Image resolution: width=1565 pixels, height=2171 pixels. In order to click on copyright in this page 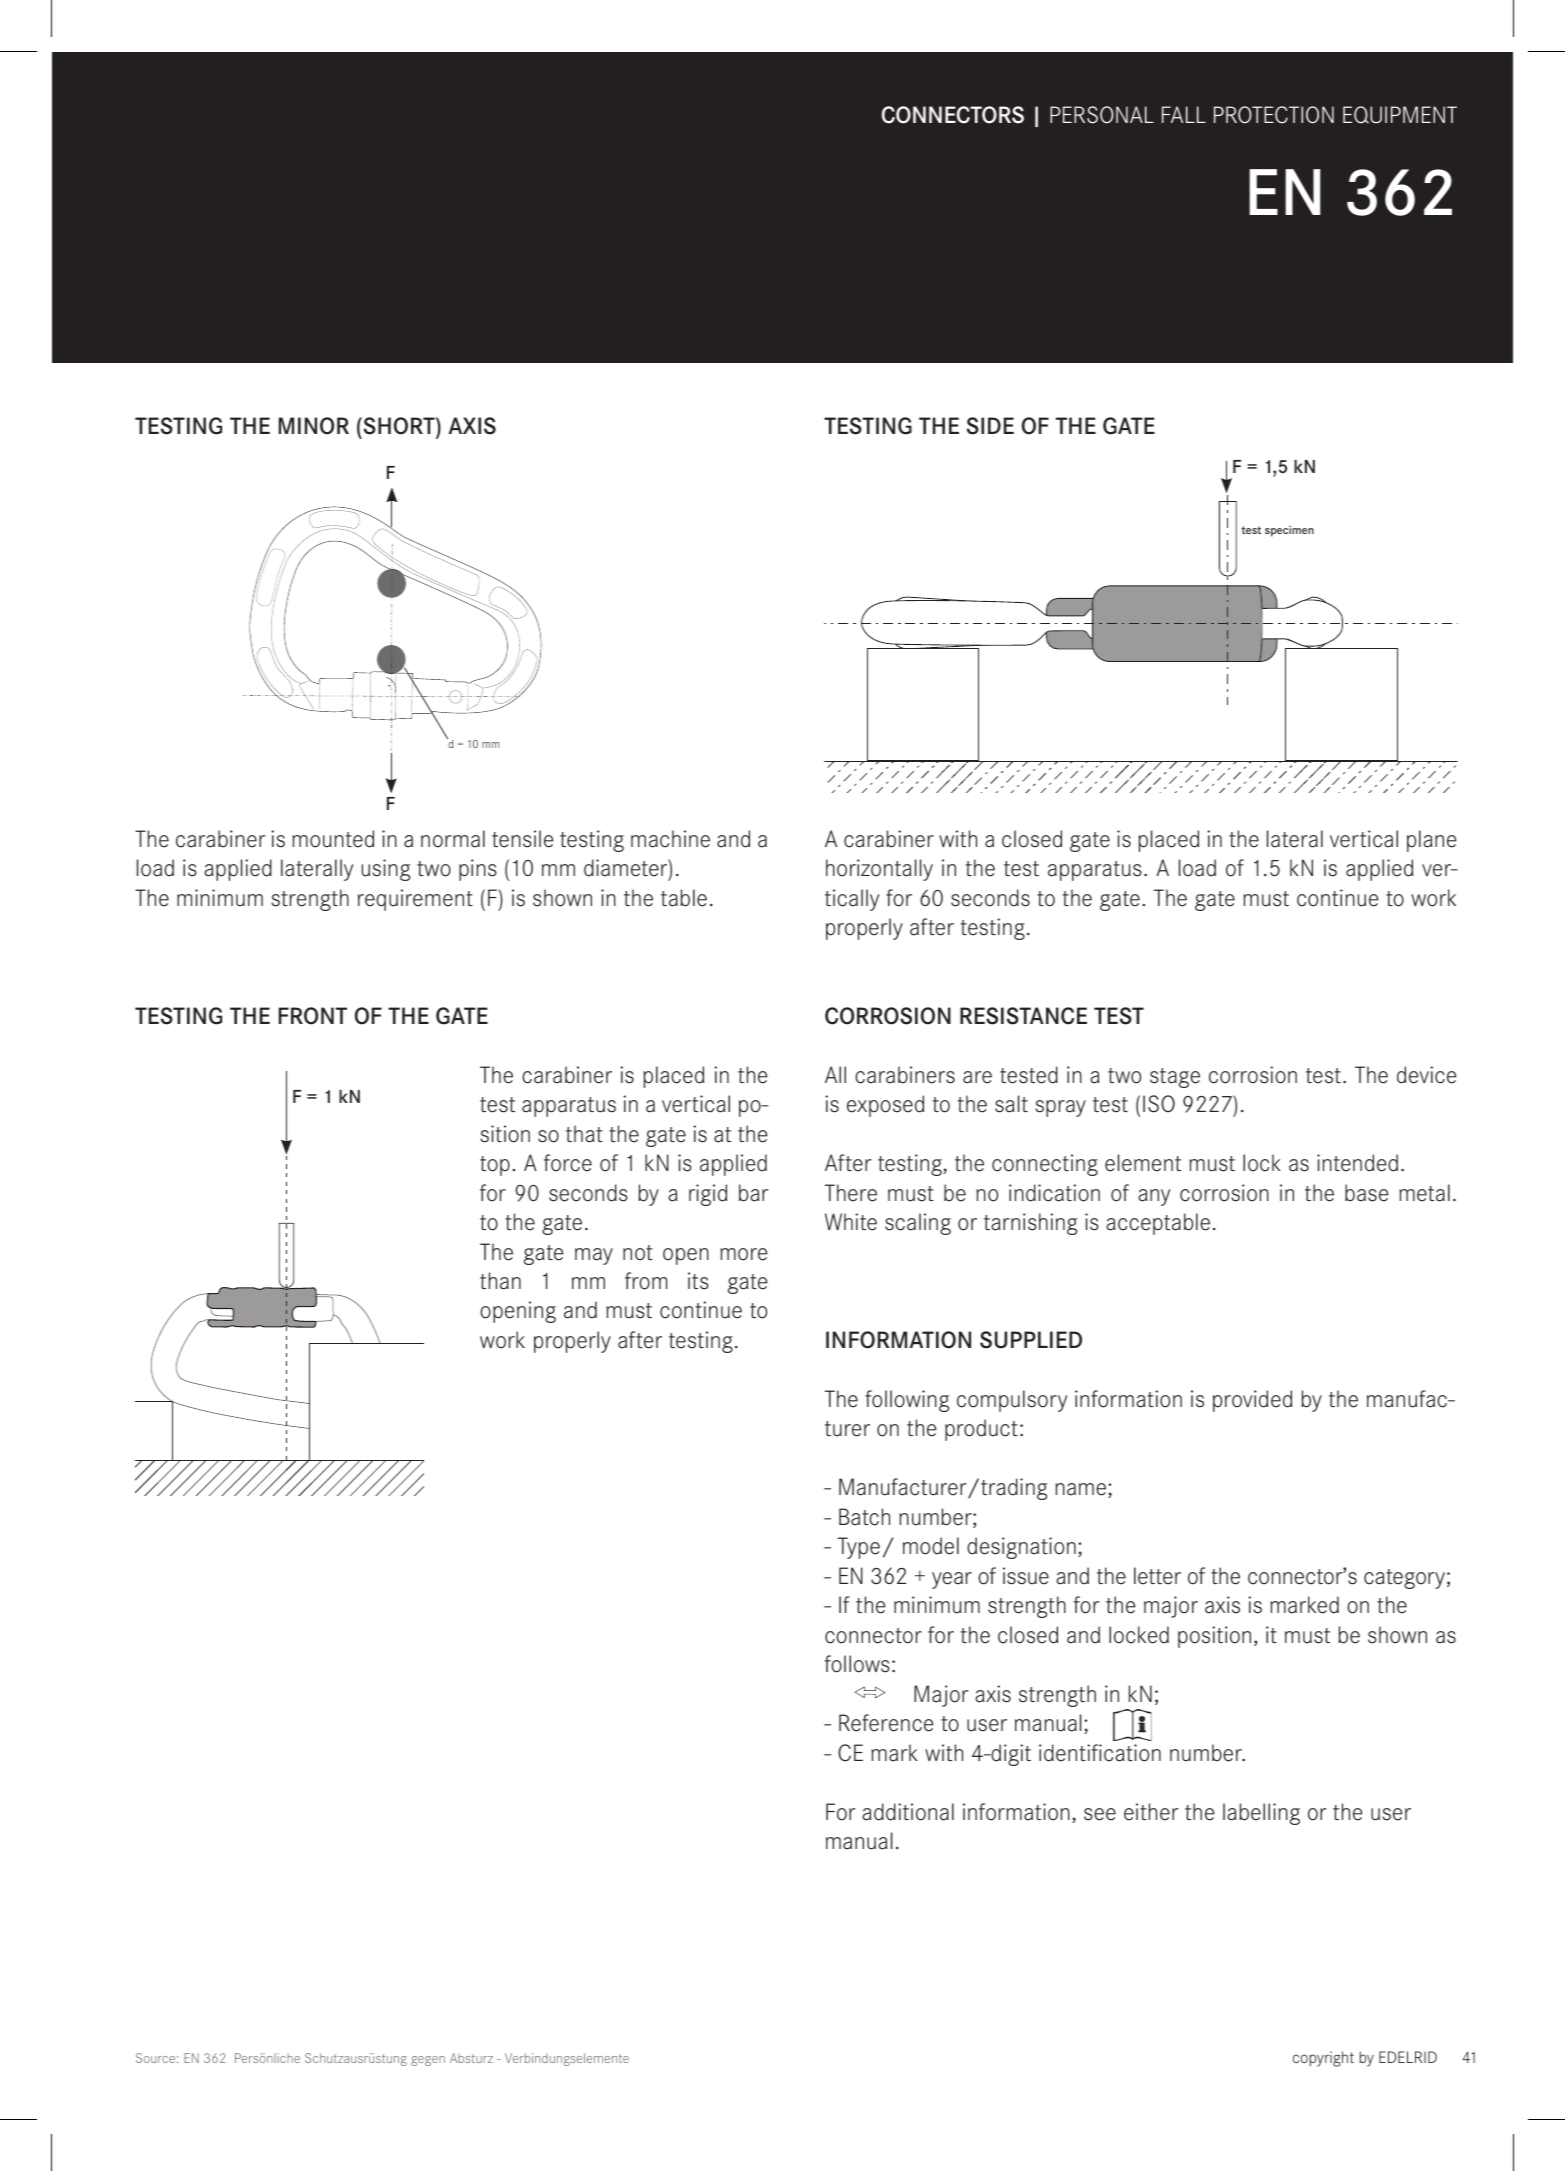, I will do `click(1323, 2059)`.
